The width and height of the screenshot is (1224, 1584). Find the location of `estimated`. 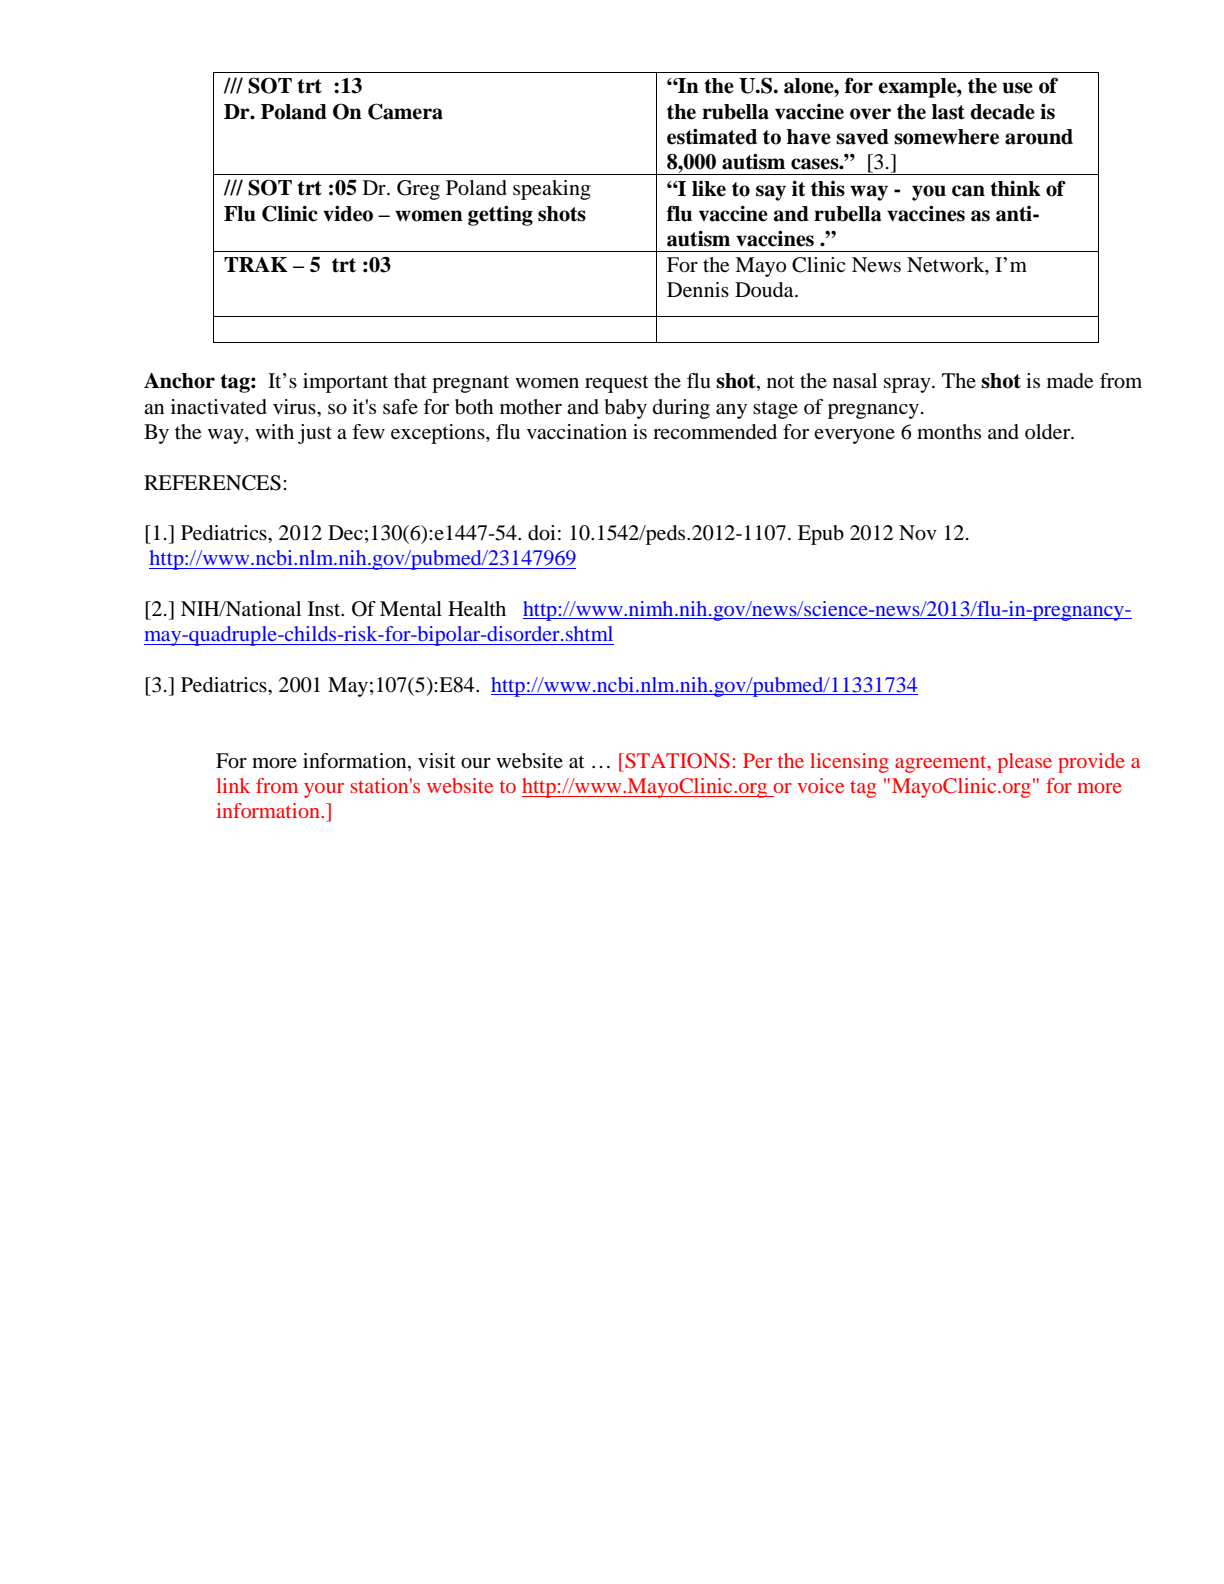

estimated is located at coordinates (712, 136).
